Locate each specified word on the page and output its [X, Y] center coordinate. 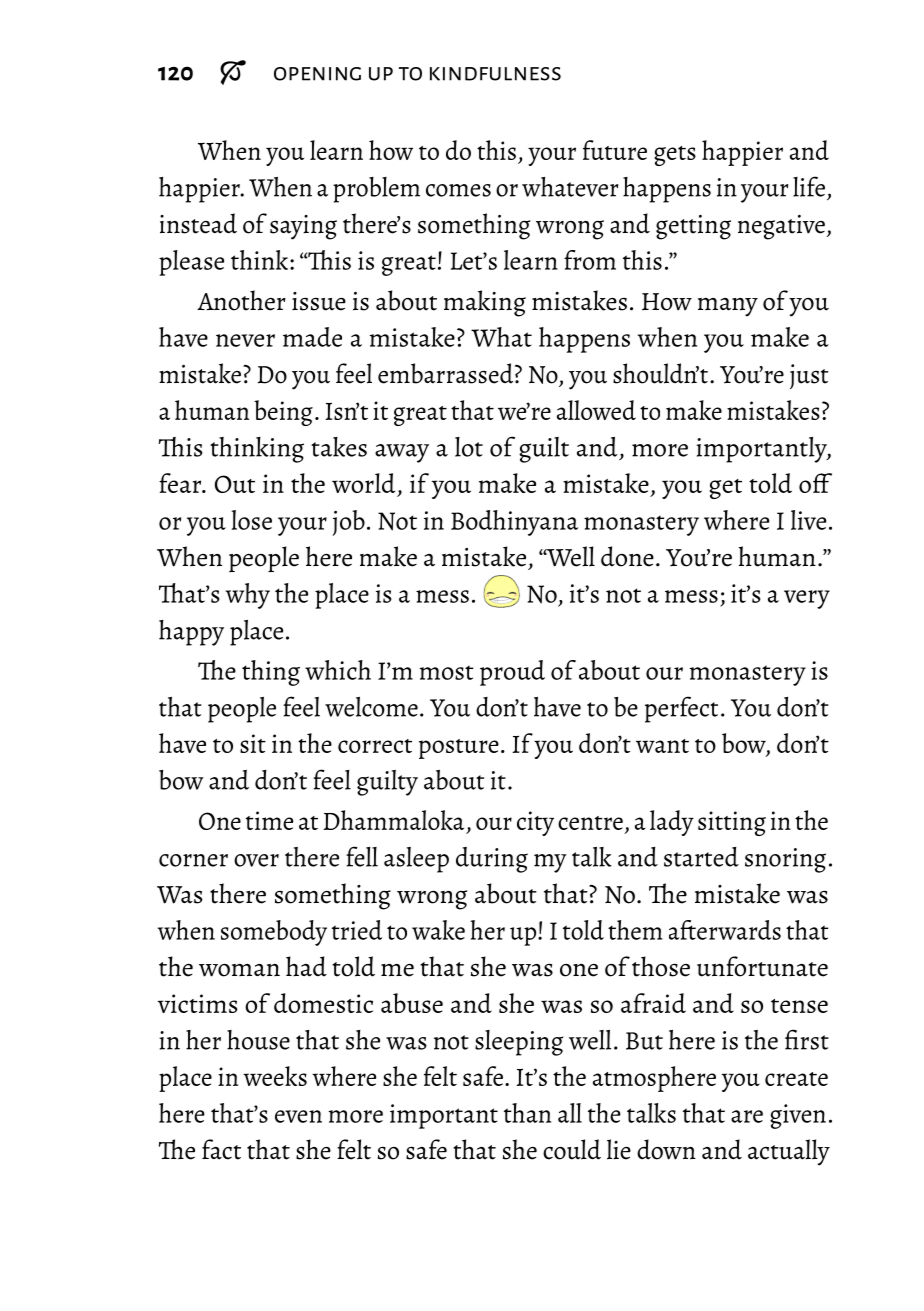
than [527, 1113]
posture [459, 749]
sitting [732, 823]
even [298, 1116]
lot [469, 447]
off [815, 483]
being [283, 413]
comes [458, 190]
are [747, 1116]
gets [675, 156]
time [269, 820]
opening [317, 74]
